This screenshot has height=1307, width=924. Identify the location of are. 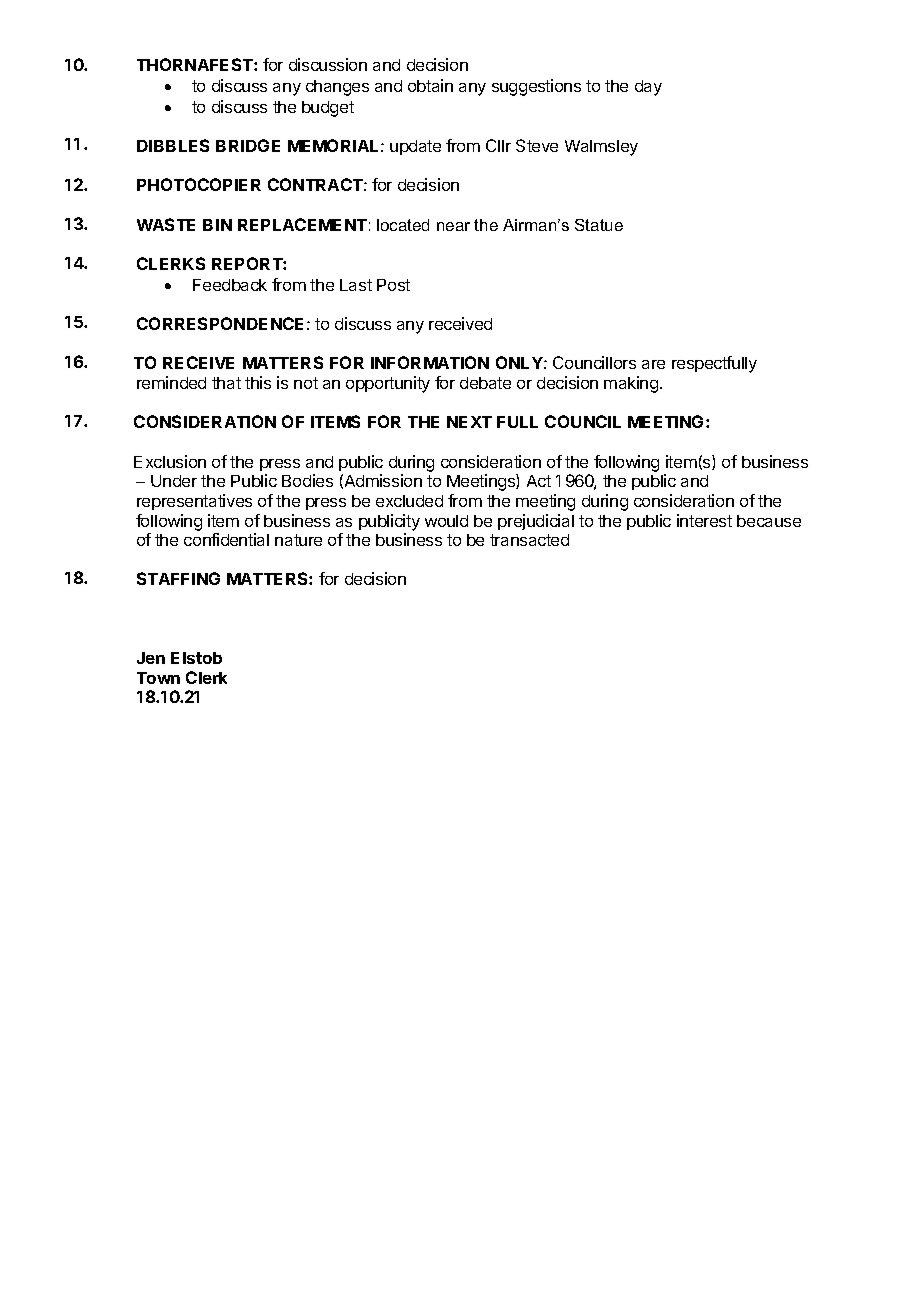
(653, 364).
